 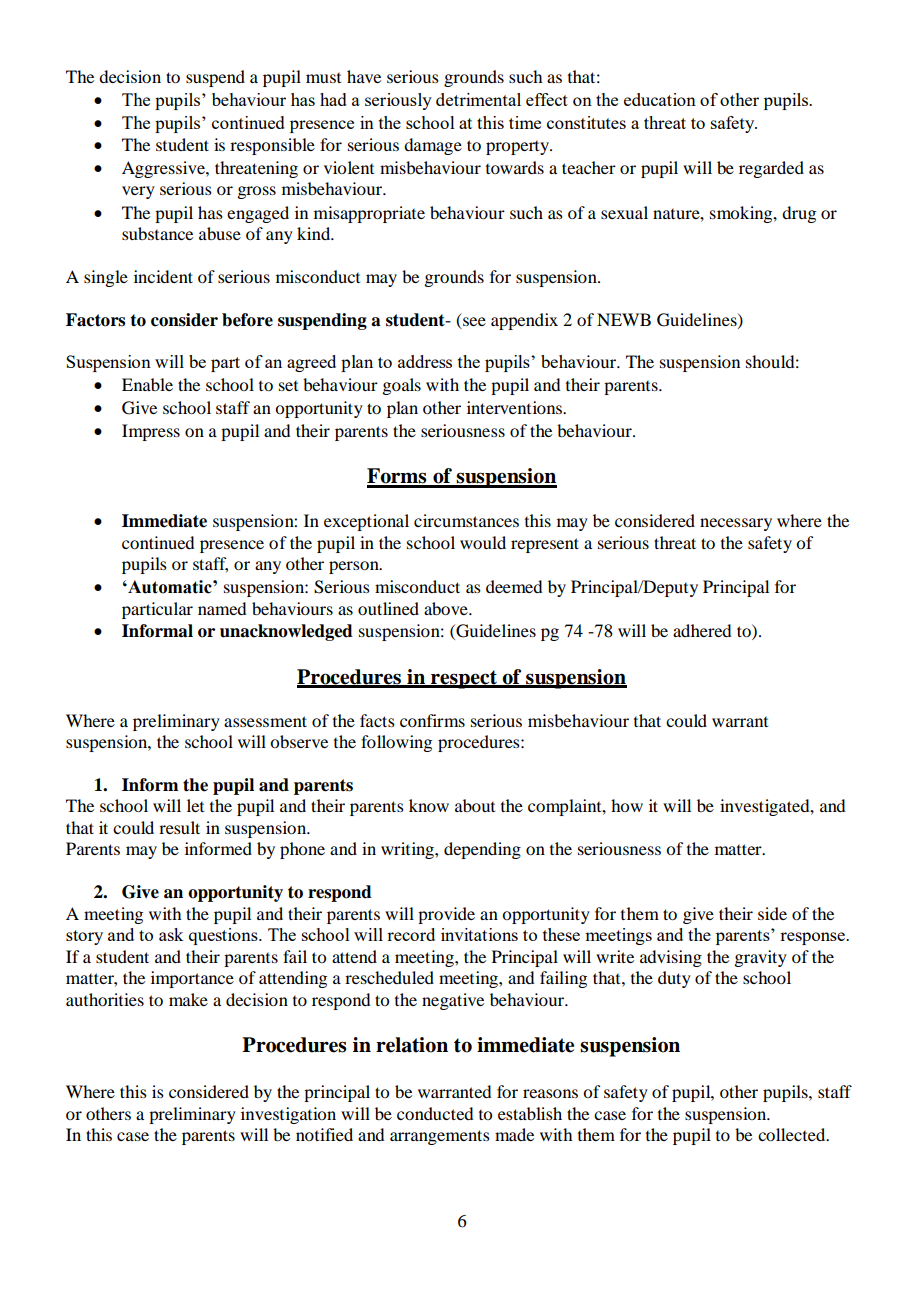 I want to click on detrimental, so click(x=478, y=99).
